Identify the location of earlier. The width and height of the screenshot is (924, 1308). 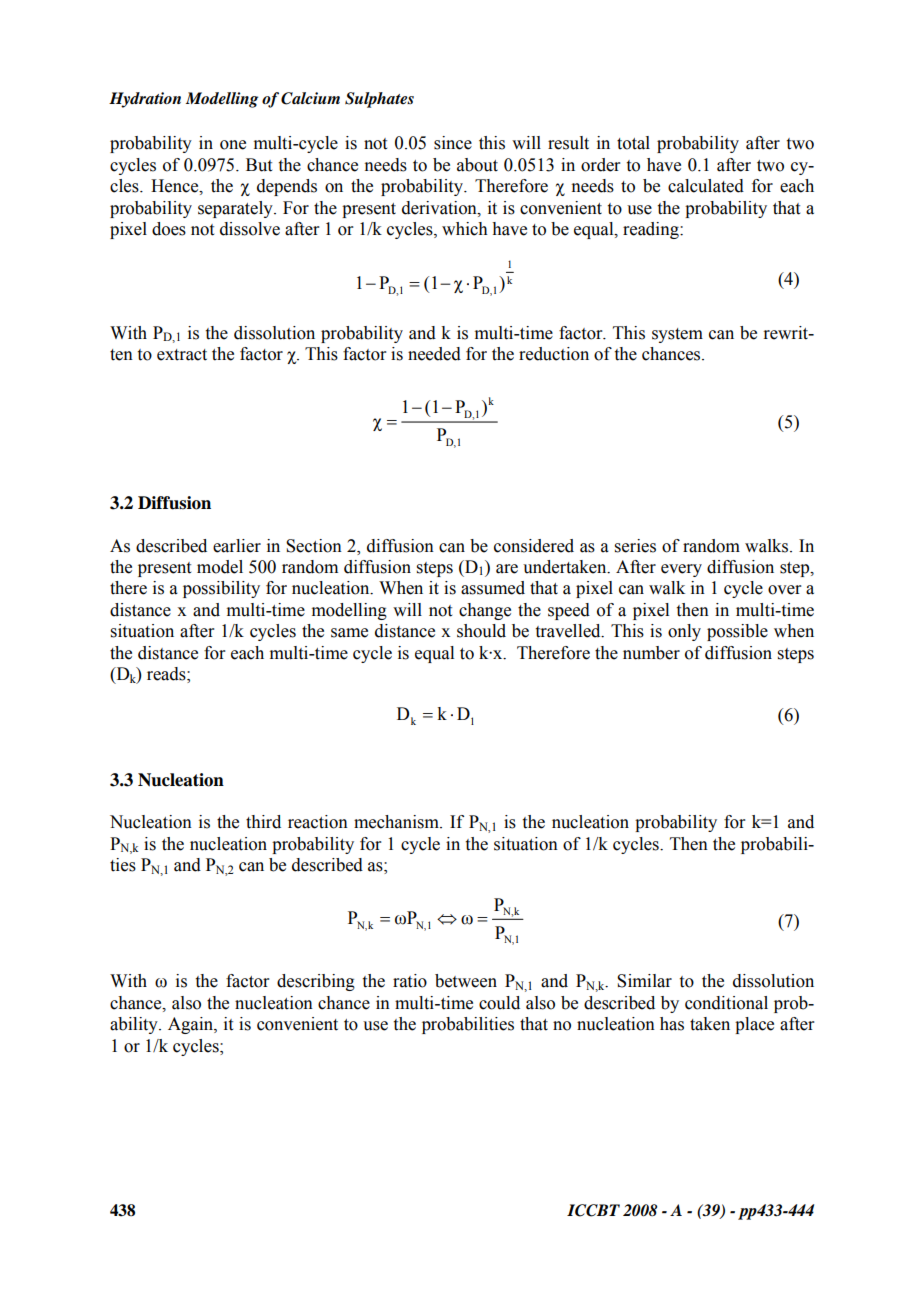
(237, 546).
